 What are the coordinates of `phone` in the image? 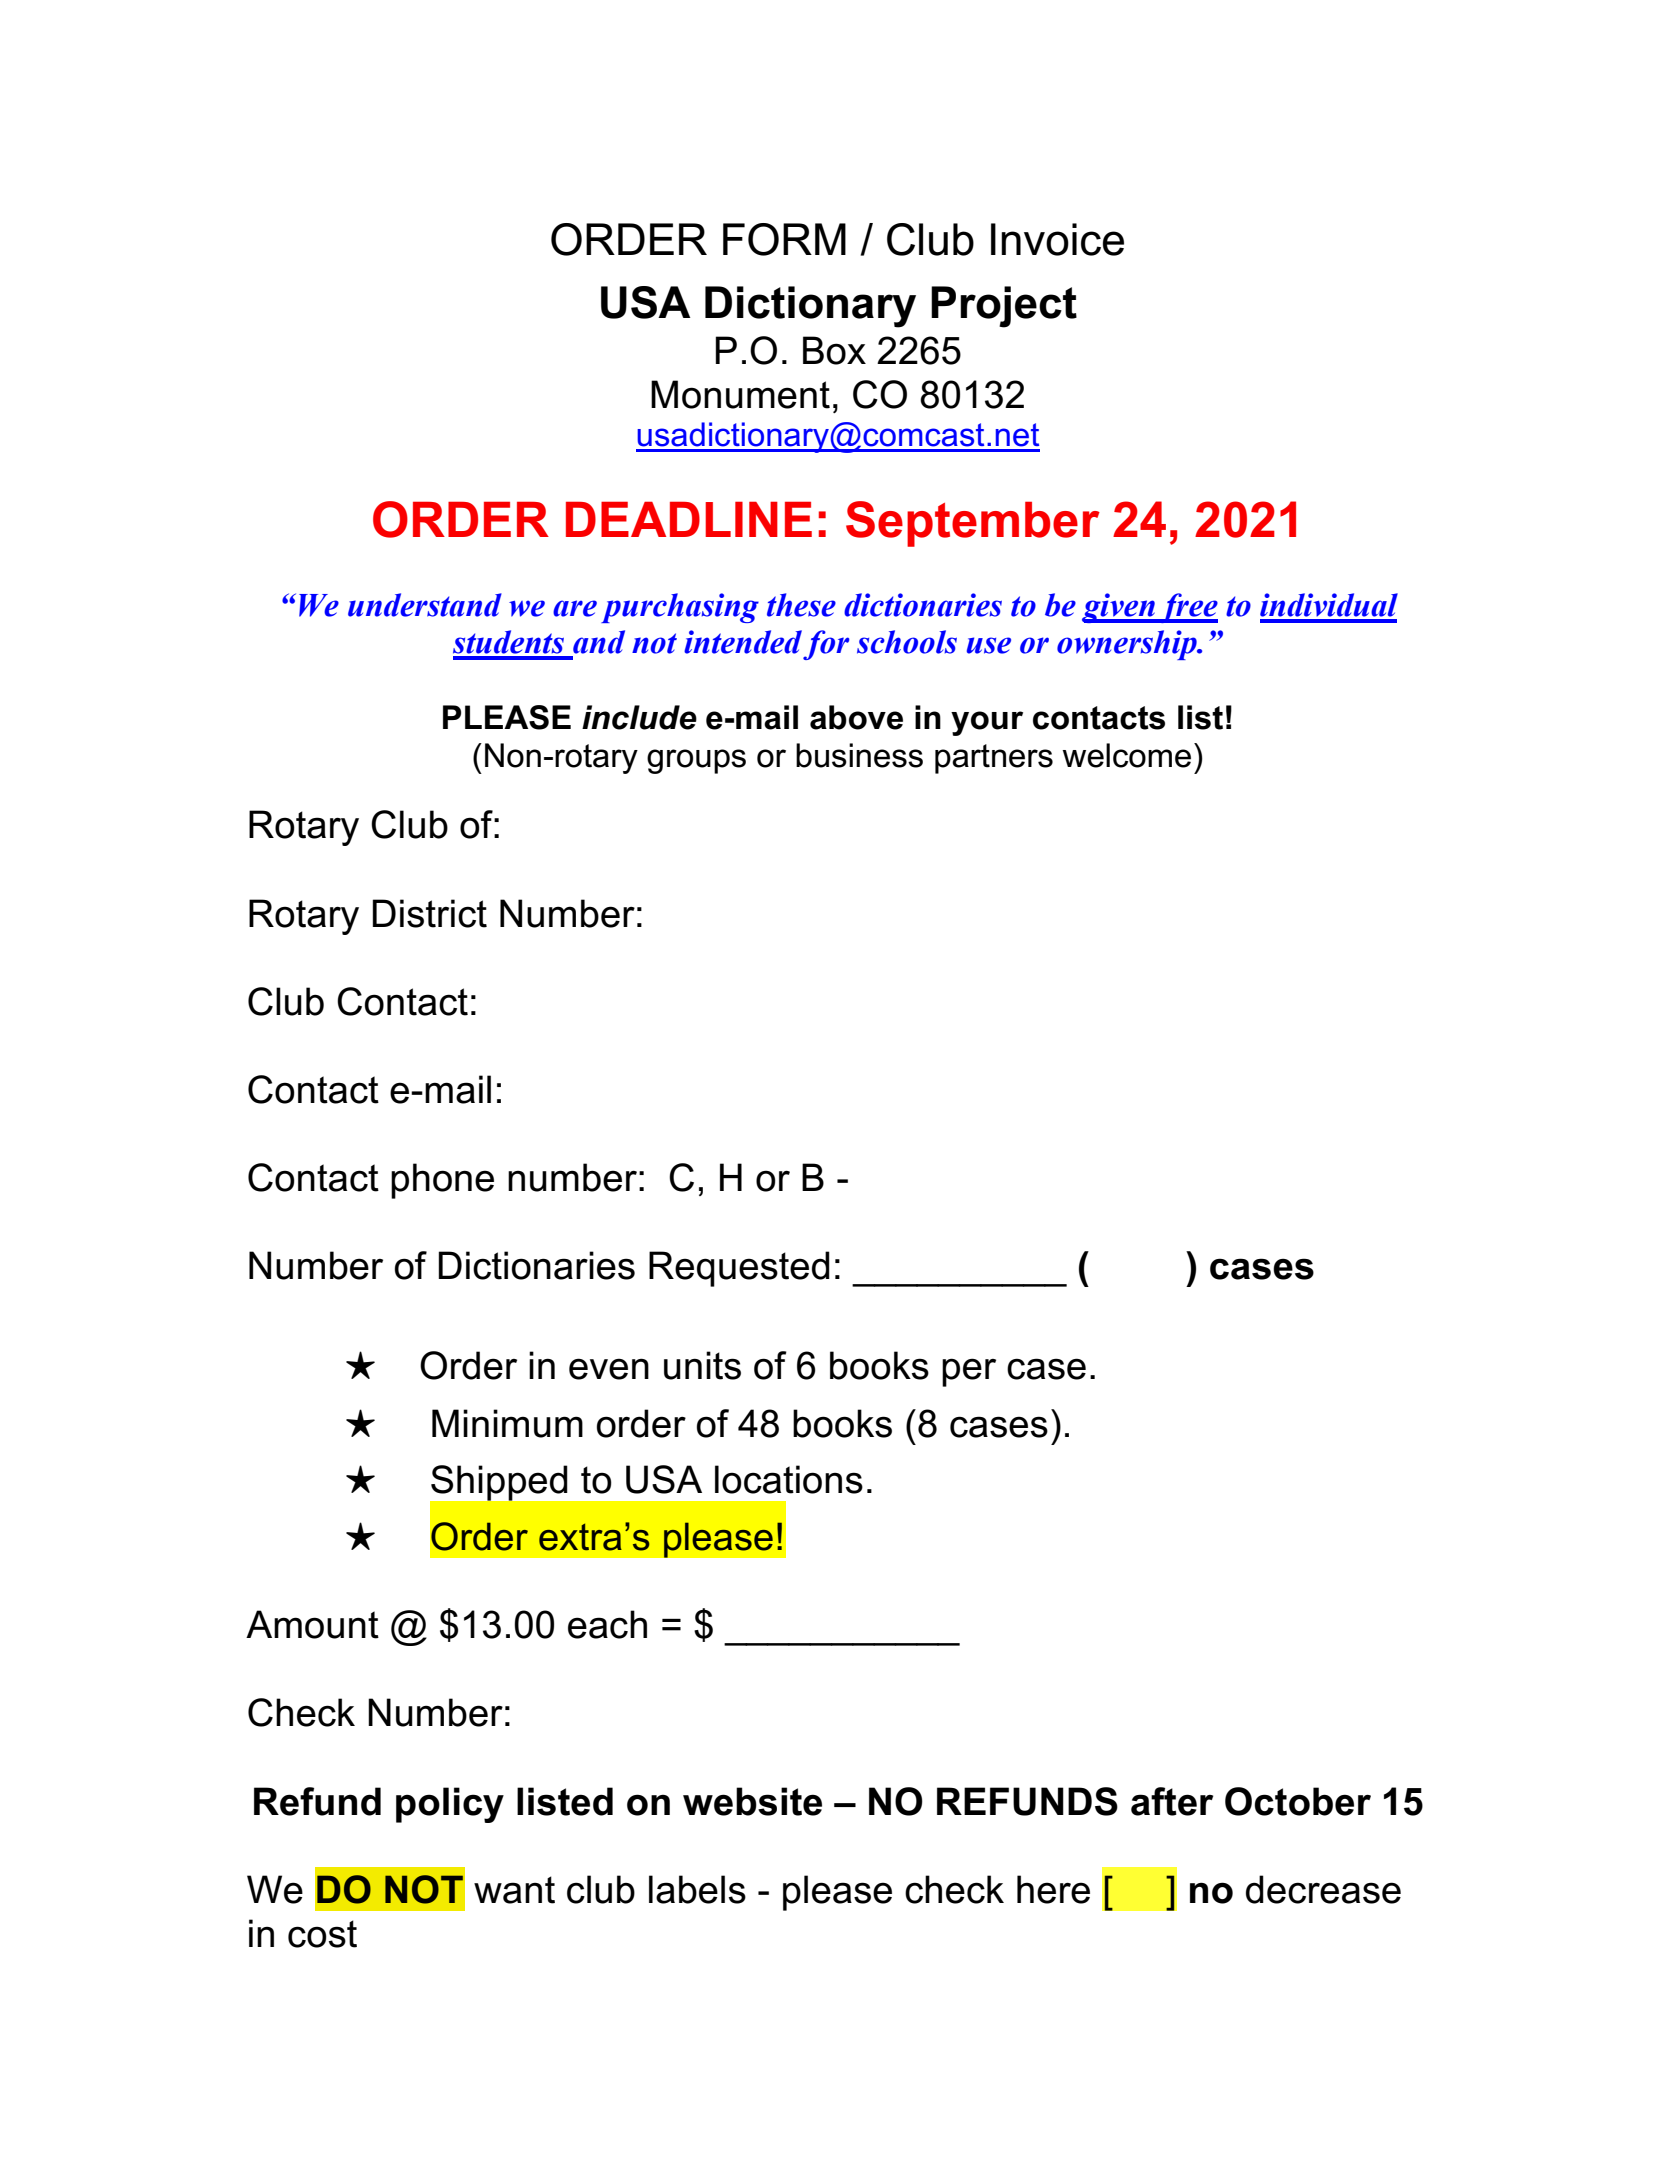 It's located at (442, 1181).
